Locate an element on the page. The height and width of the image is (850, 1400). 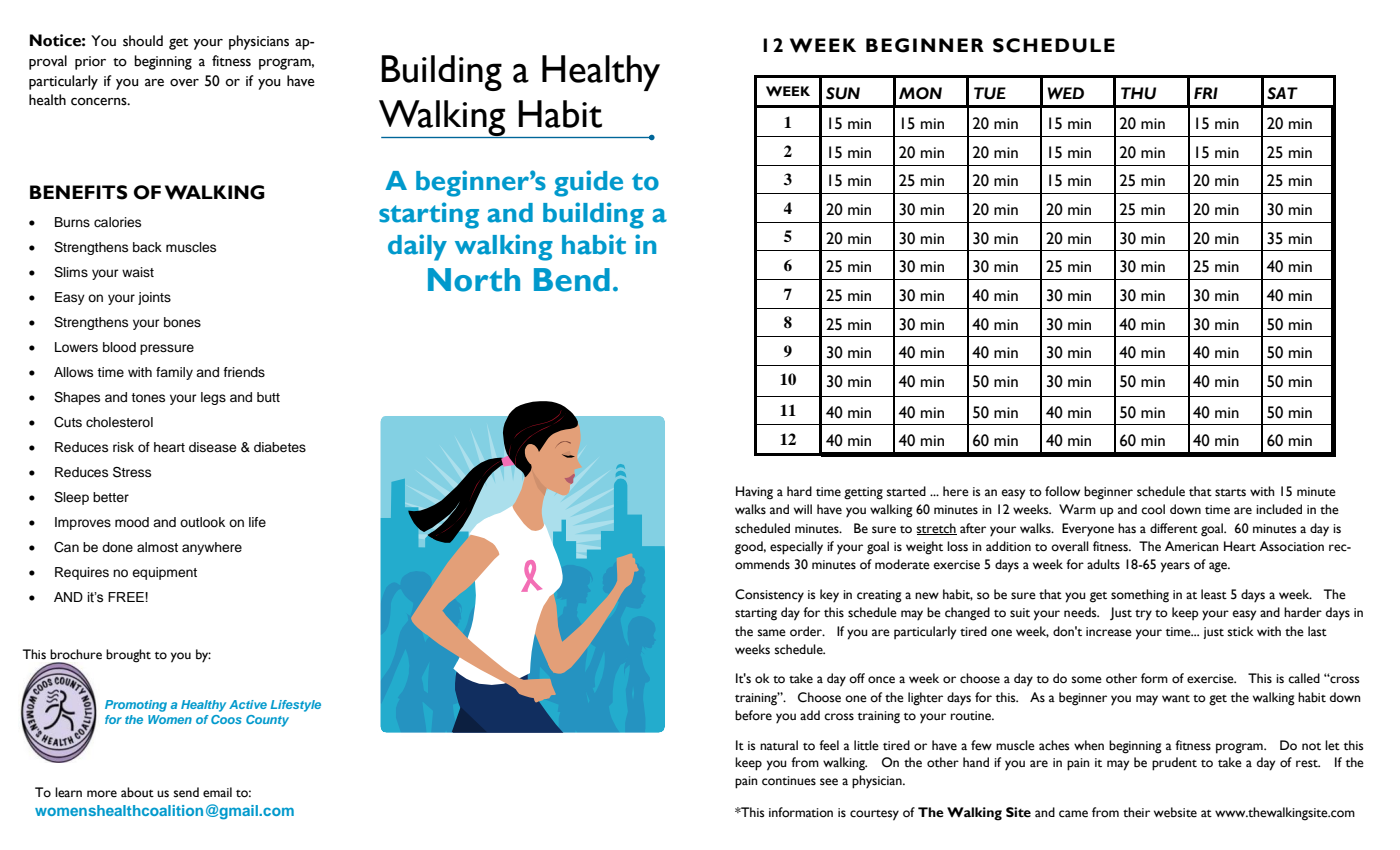
SUN is located at coordinates (843, 93).
